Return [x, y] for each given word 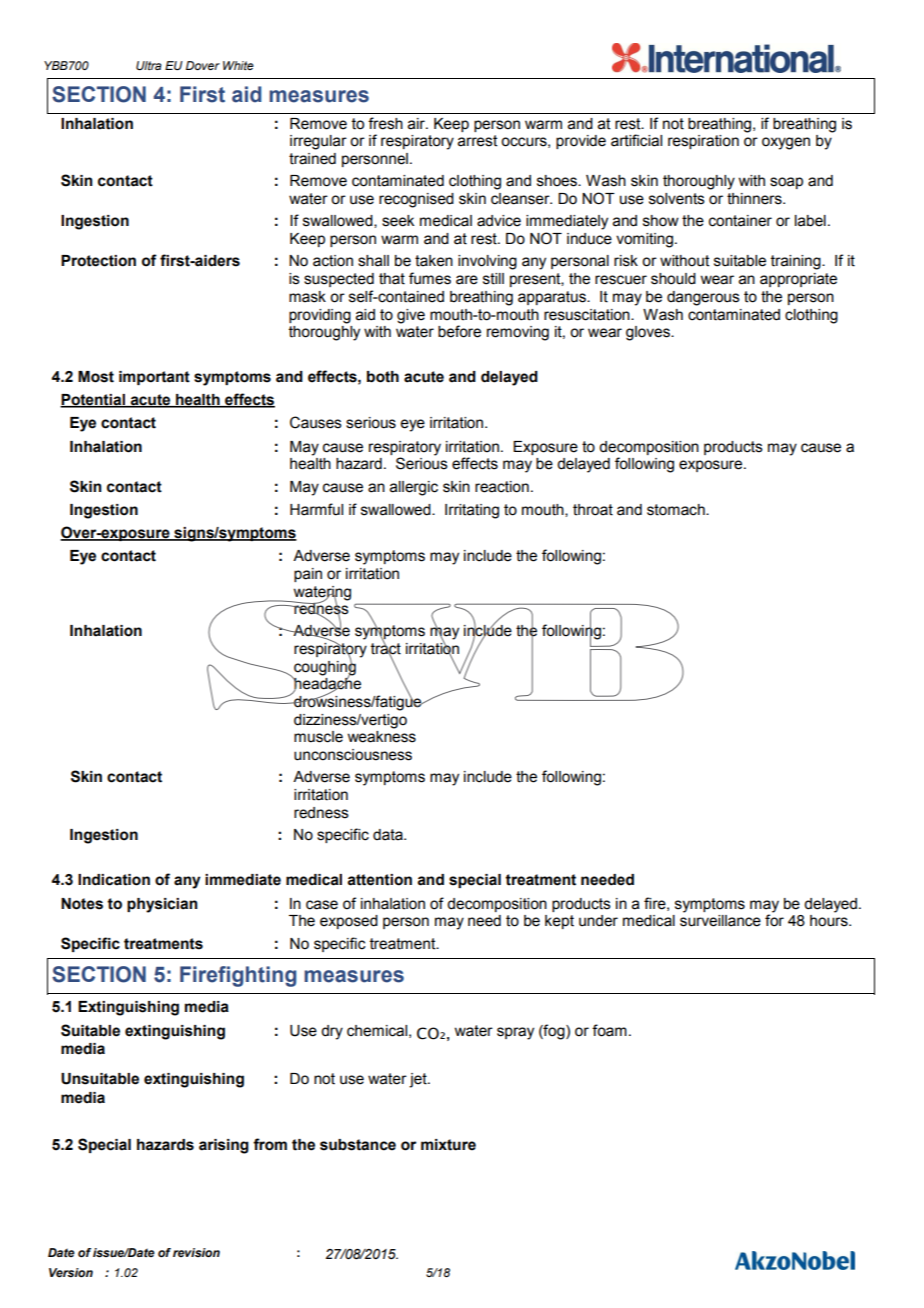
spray [515, 1033]
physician [162, 905]
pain [308, 575]
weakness [381, 737]
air [417, 124]
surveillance [720, 921]
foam [609, 1030]
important [154, 378]
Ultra [149, 65]
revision [196, 1252]
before [459, 331]
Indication [114, 880]
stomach [677, 510]
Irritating [472, 511]
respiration [703, 142]
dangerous [703, 298]
